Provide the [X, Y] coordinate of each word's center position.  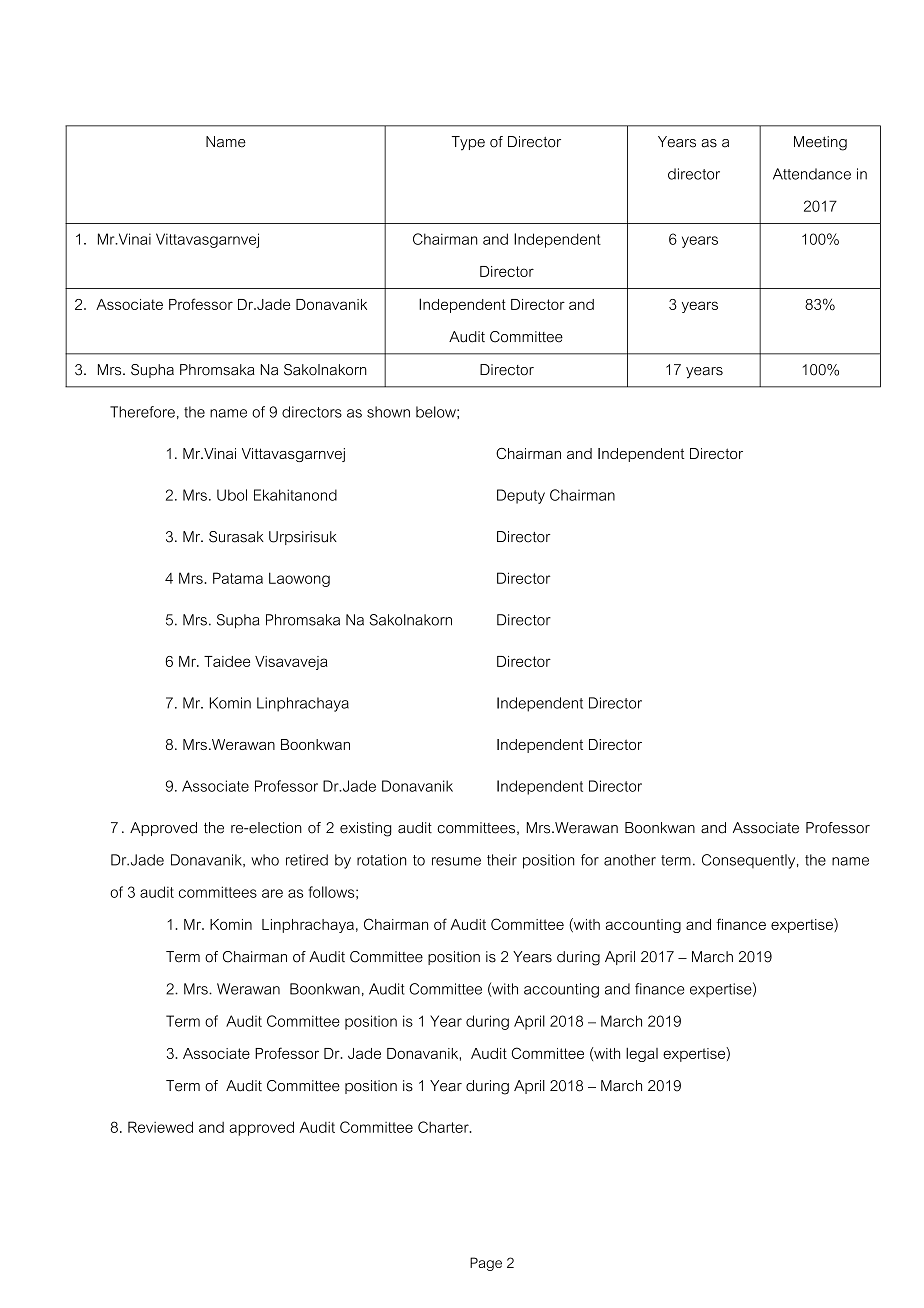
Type [468, 143]
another [630, 860]
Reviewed [160, 1127]
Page [486, 1264]
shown [388, 412]
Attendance [812, 174]
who [265, 860]
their [502, 860]
